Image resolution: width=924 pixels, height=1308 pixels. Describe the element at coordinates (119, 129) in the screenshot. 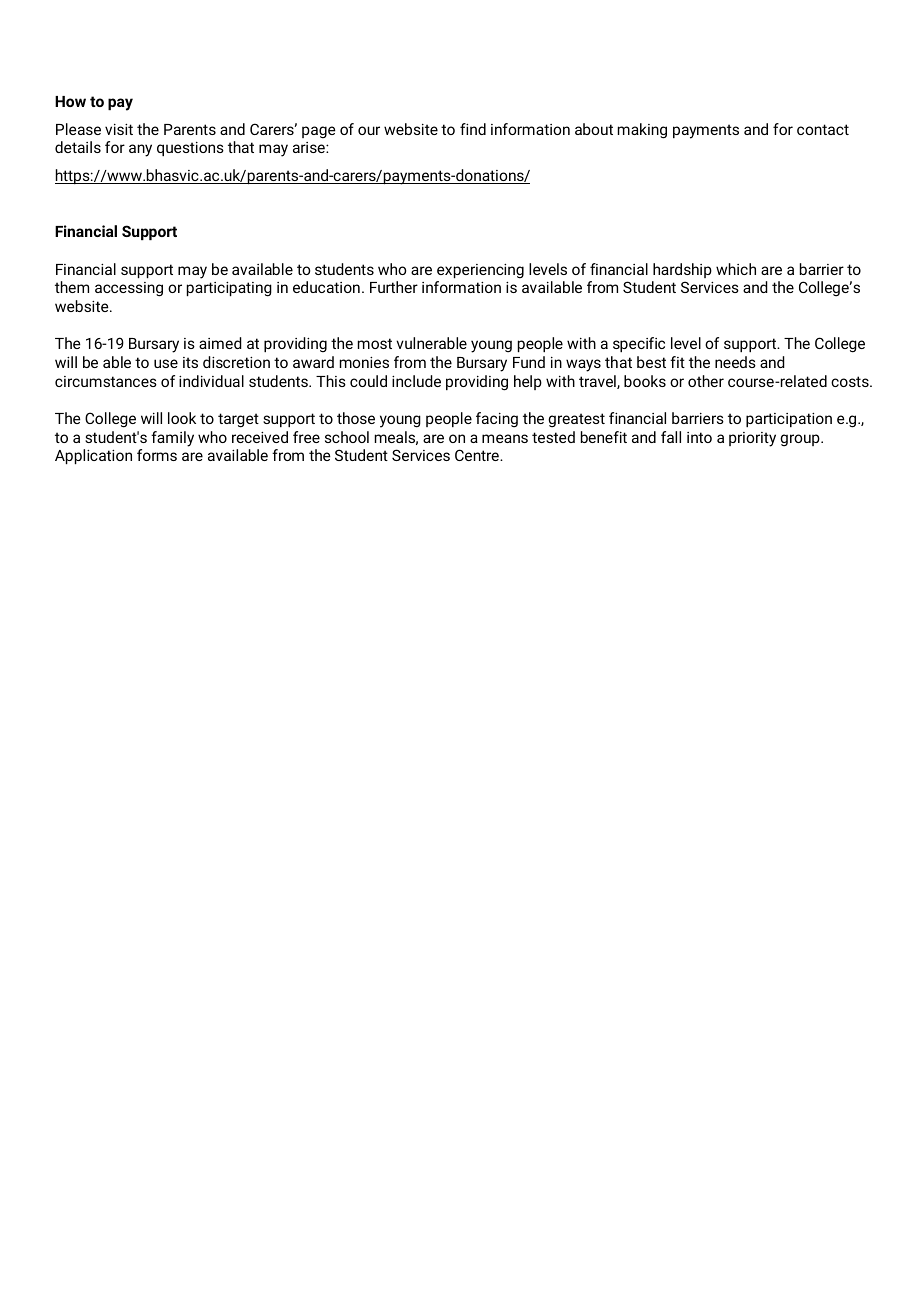

I see `visit` at that location.
